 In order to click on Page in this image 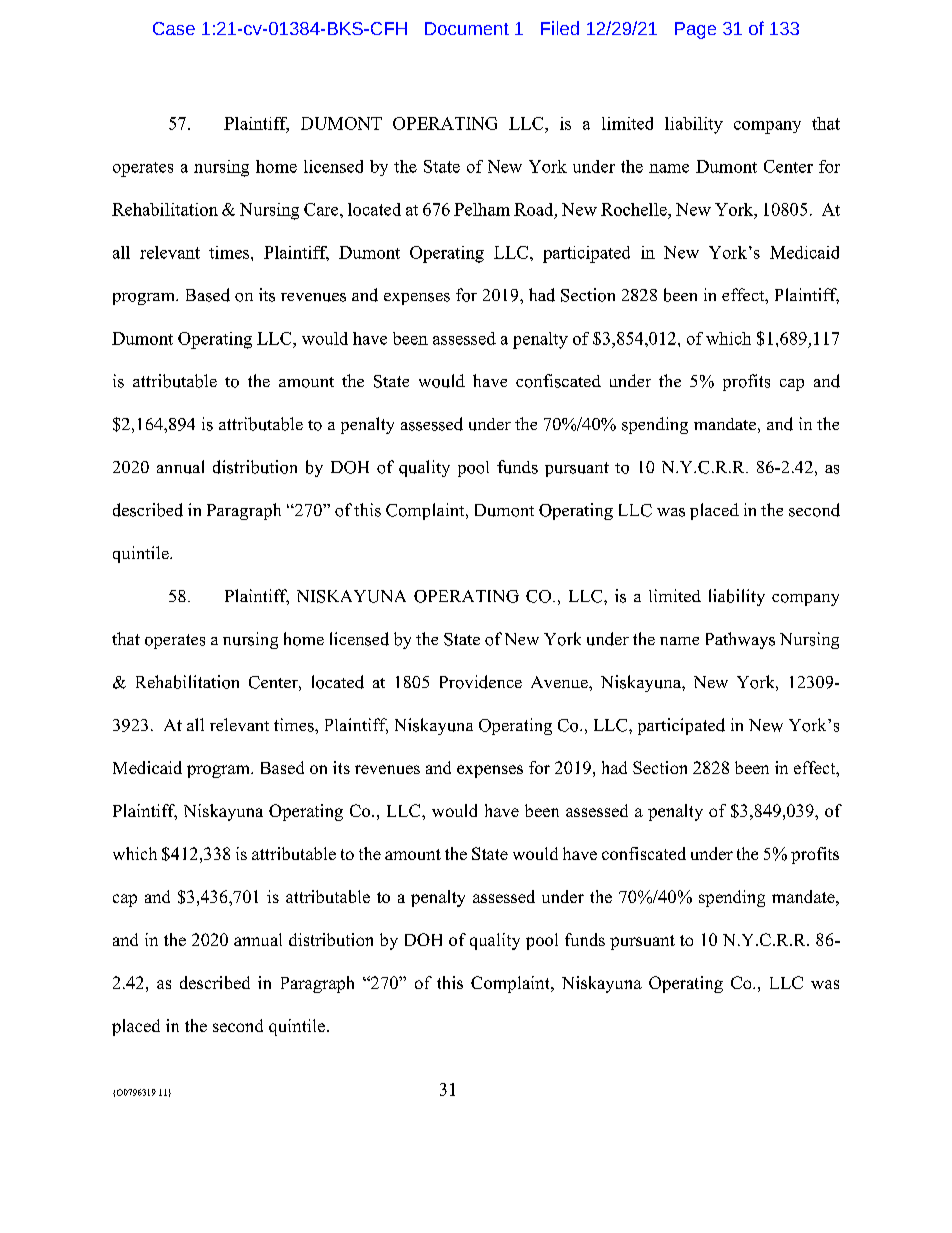, I will do `click(695, 30)`.
